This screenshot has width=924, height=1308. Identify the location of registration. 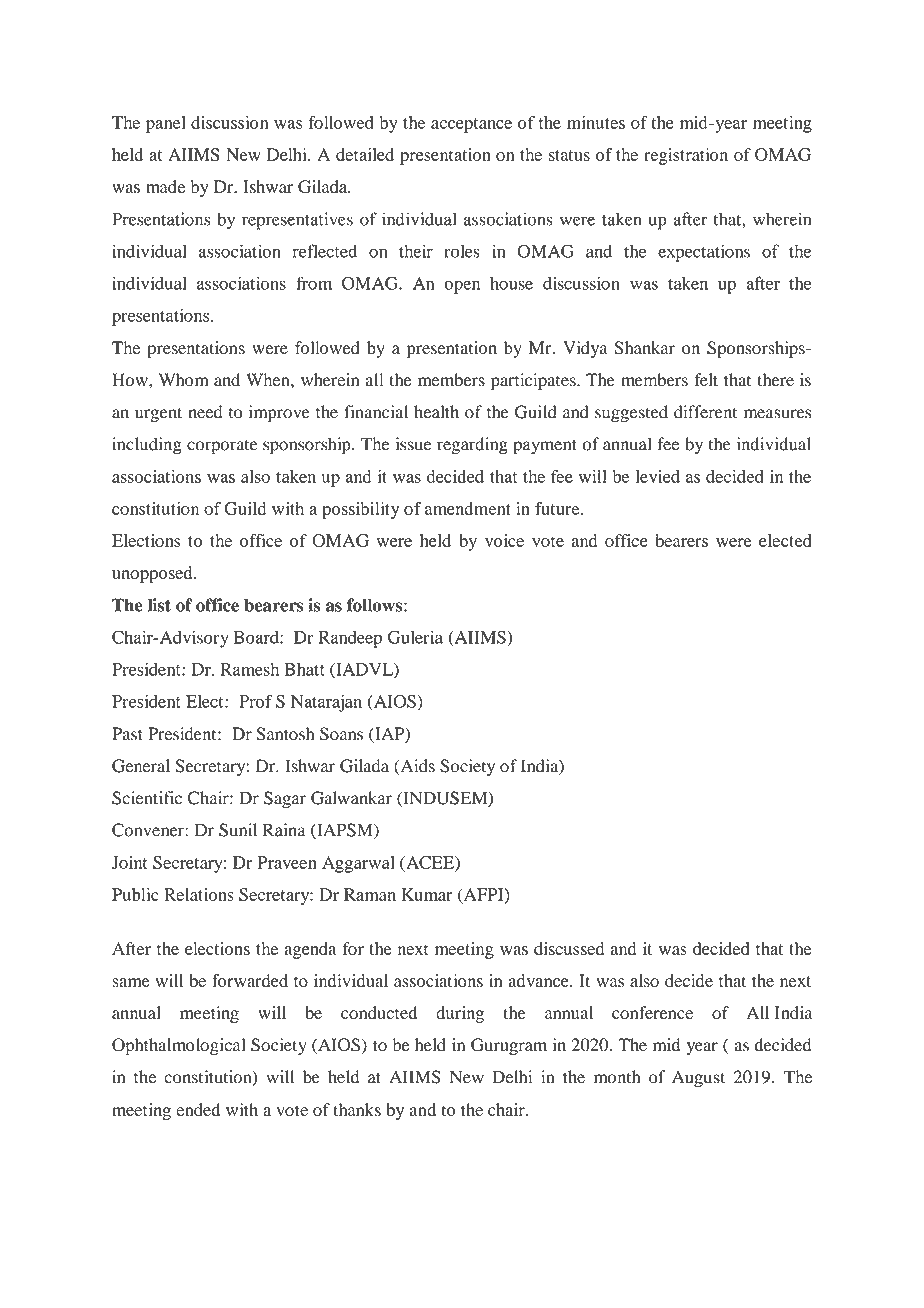
(686, 156).
